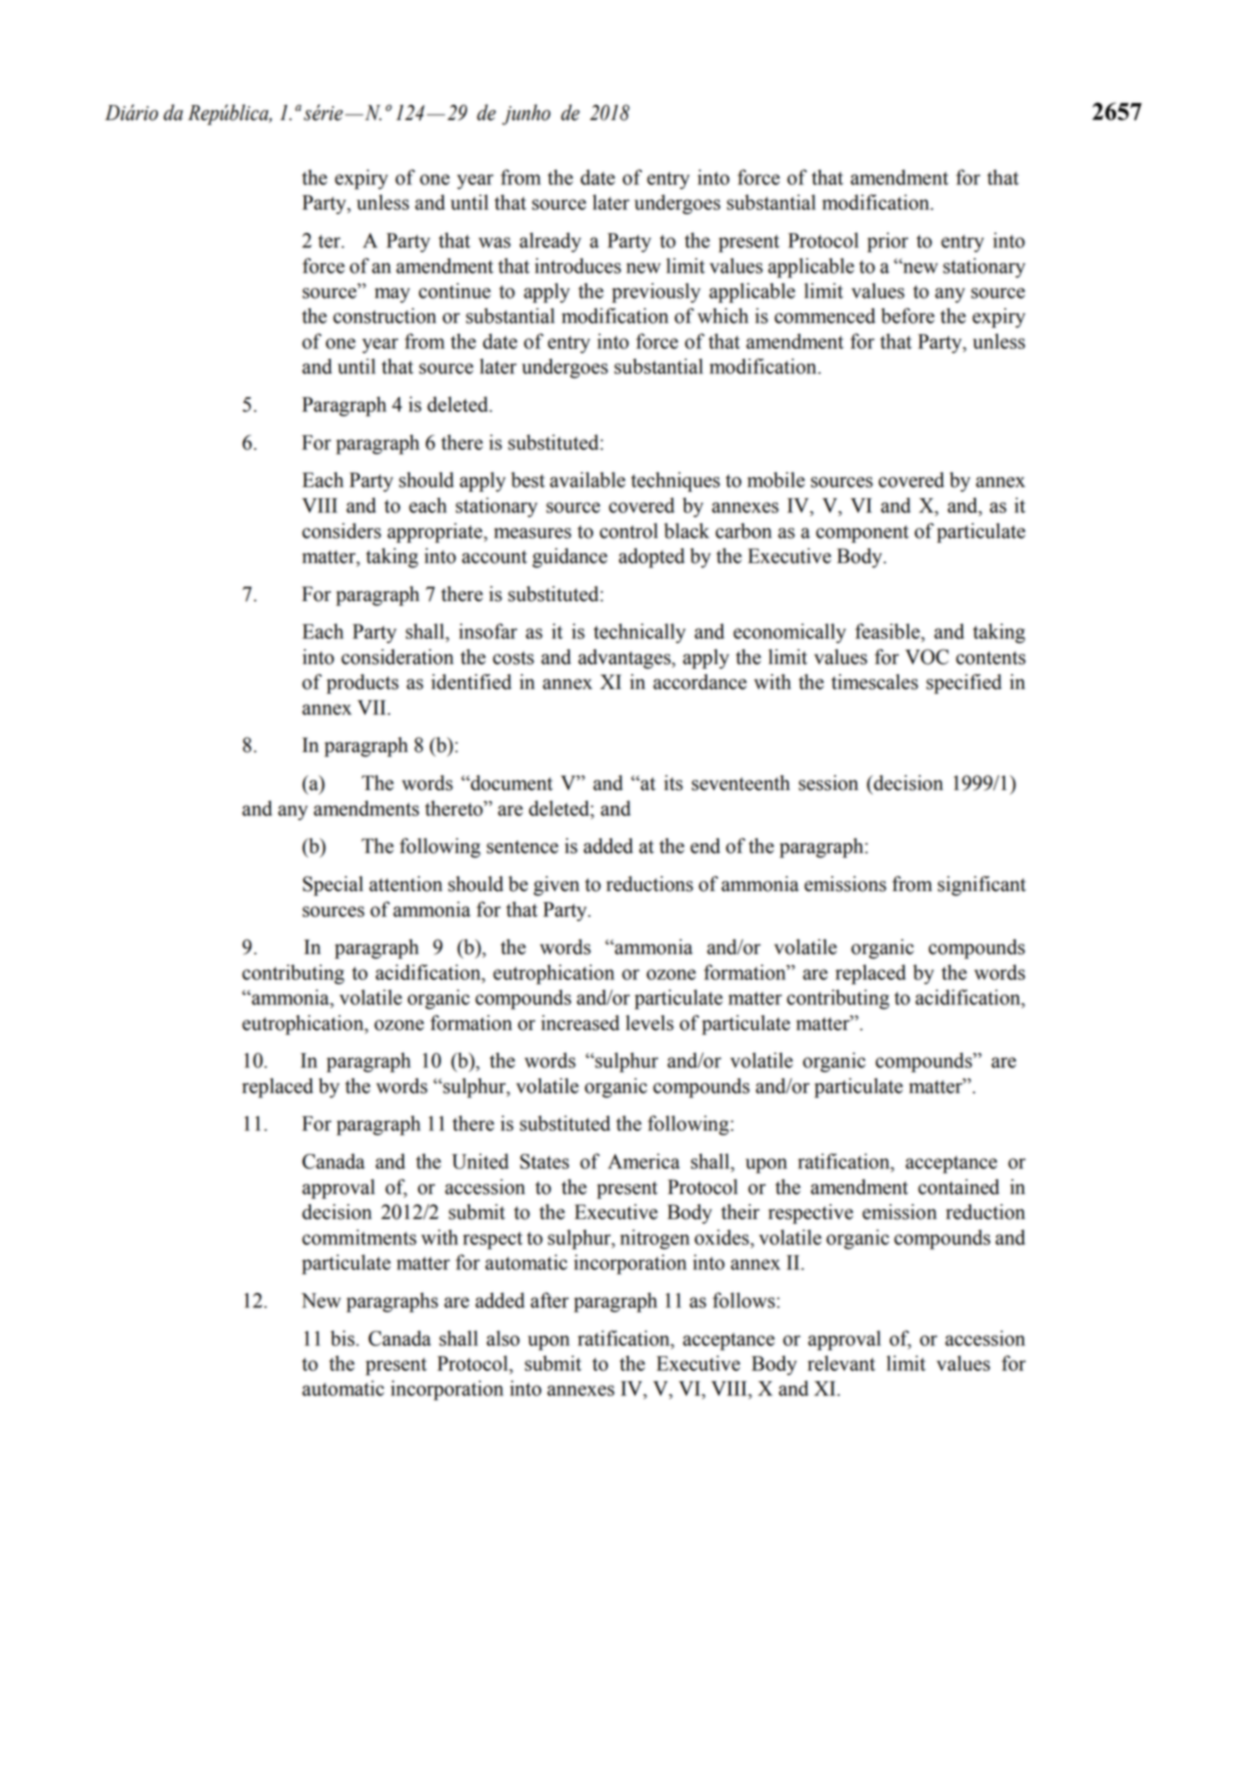 The height and width of the page is (1771, 1251). Describe the element at coordinates (887, 242) in the page. I see `prior` at that location.
